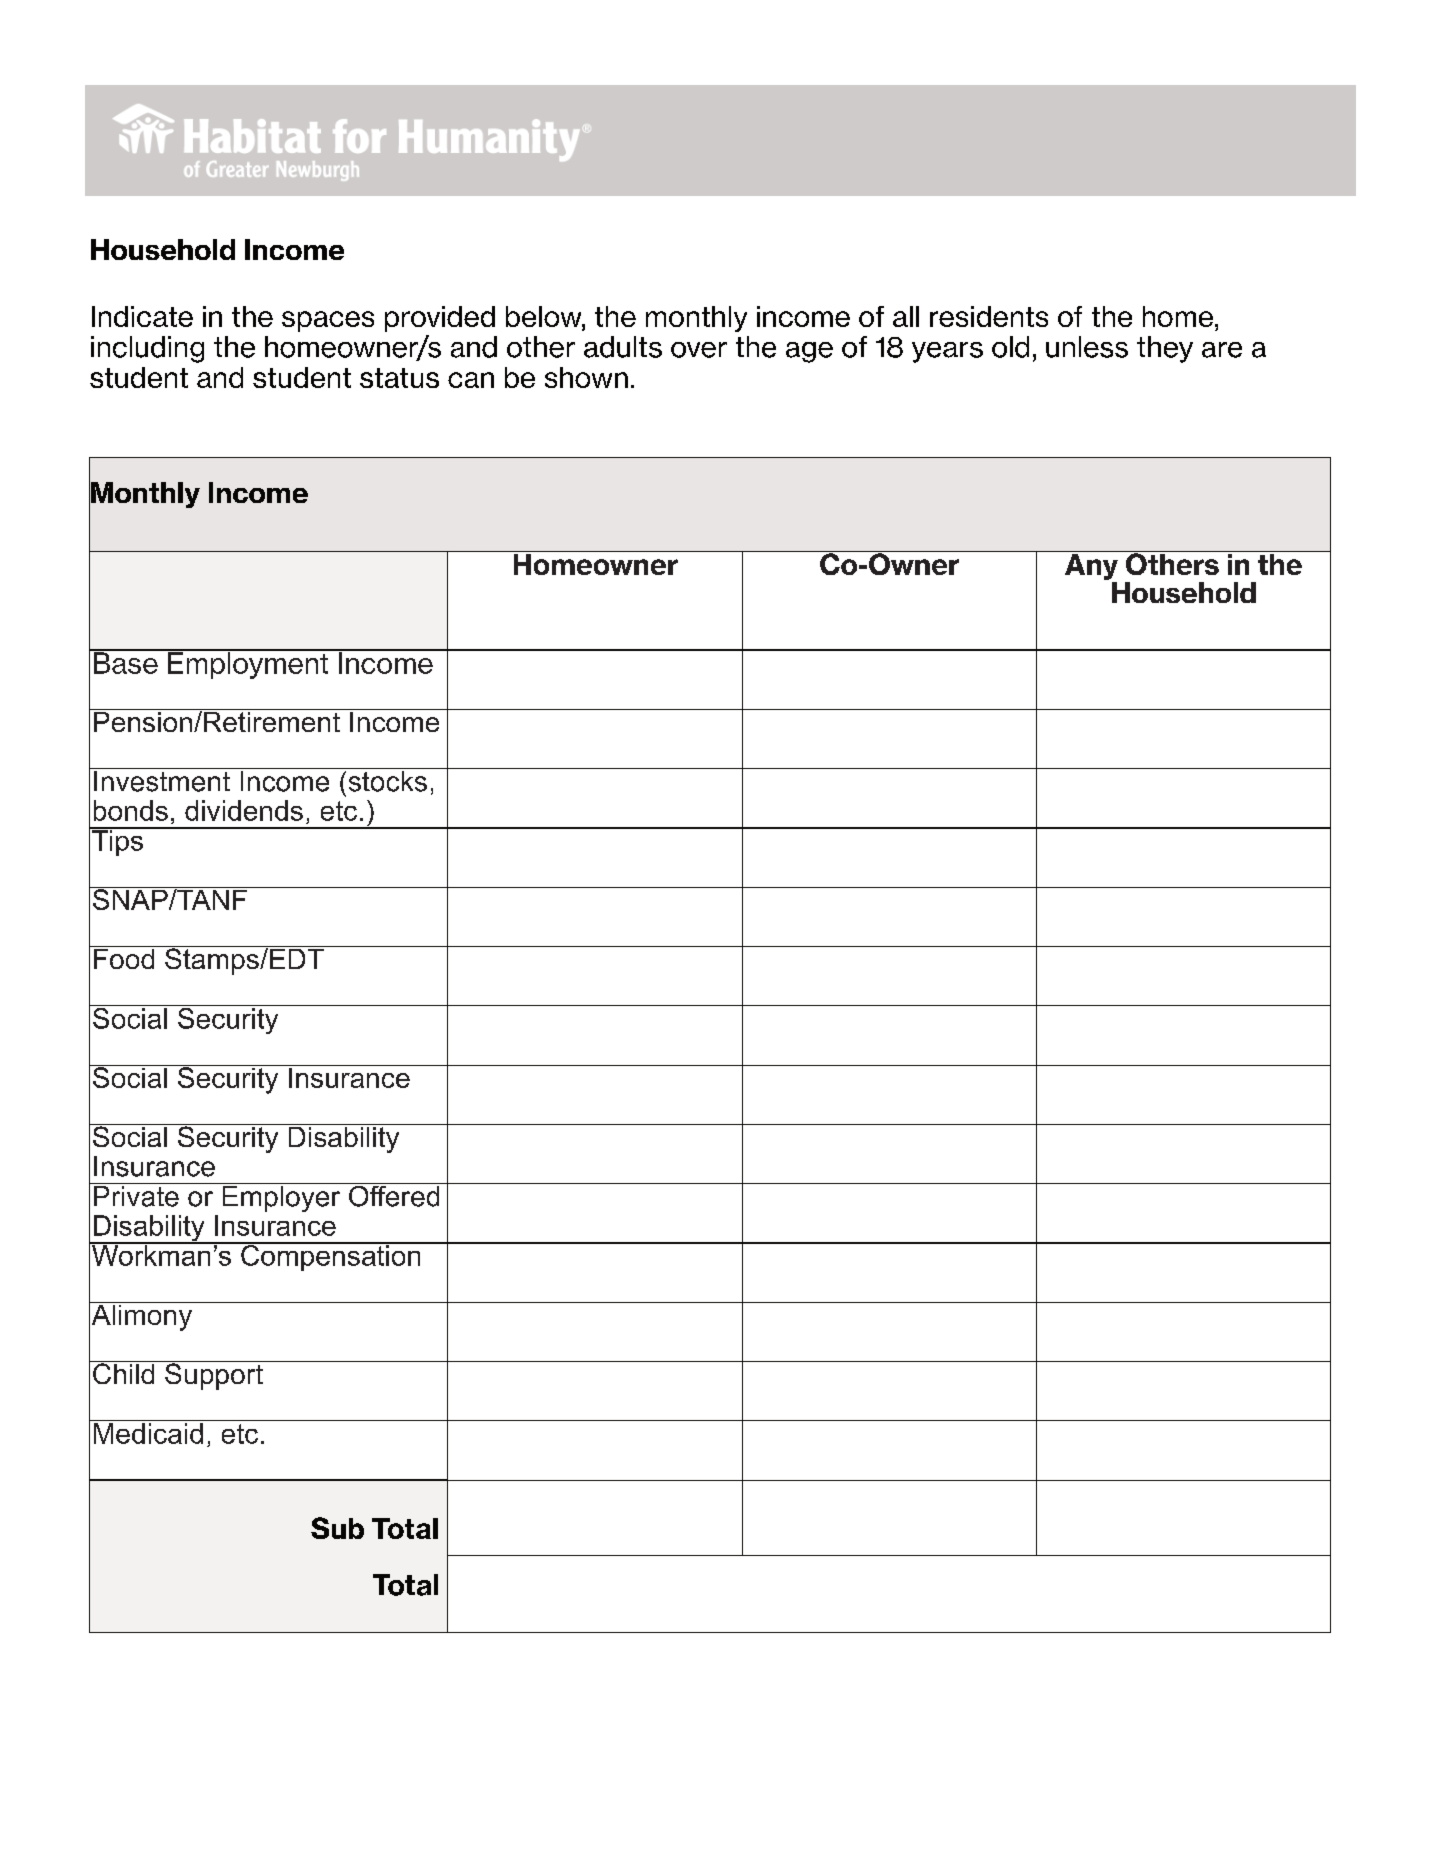  What do you see at coordinates (214, 1375) in the screenshot?
I see `Support` at bounding box center [214, 1375].
